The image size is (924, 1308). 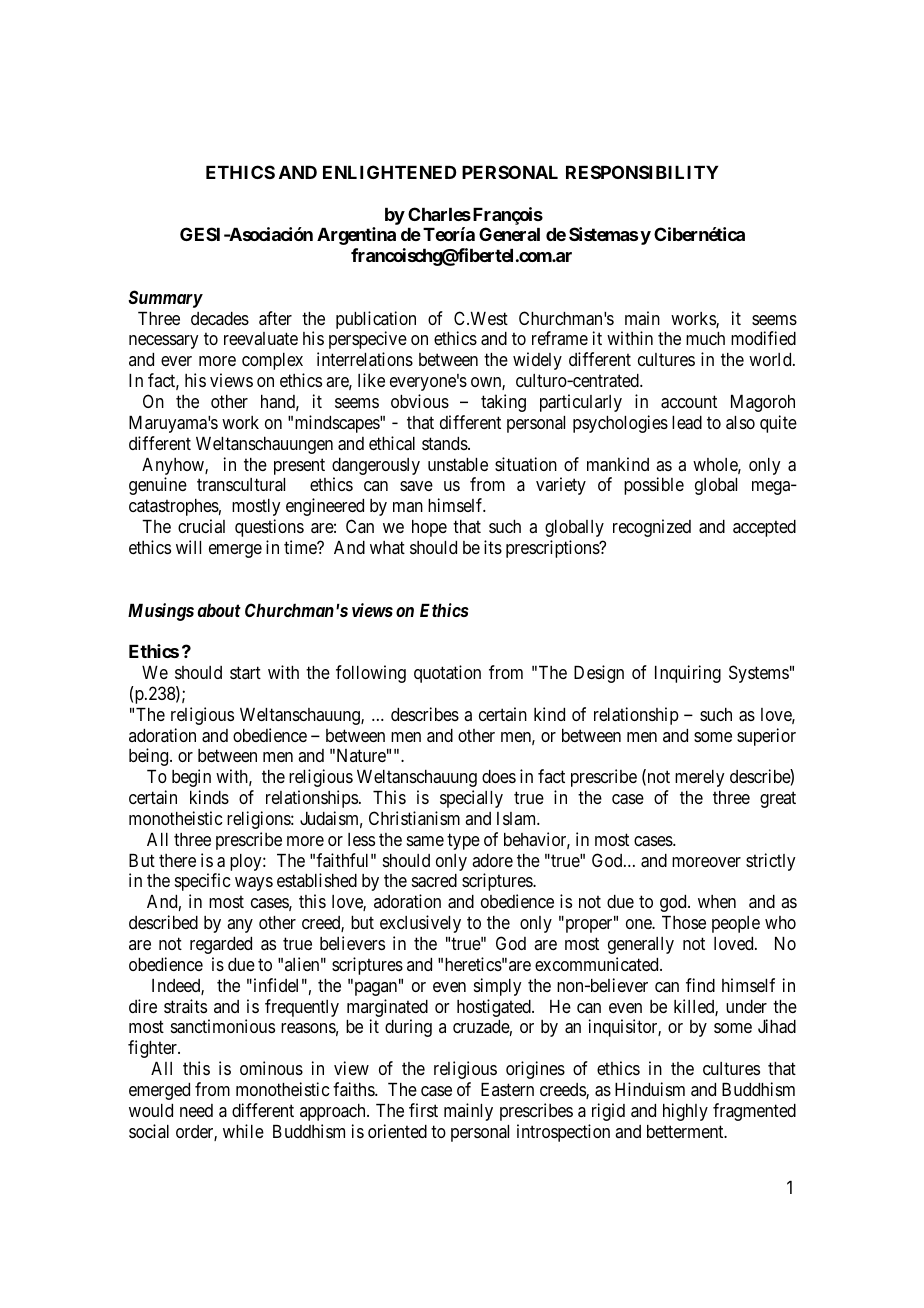 What do you see at coordinates (245, 673) in the screenshot?
I see `start` at bounding box center [245, 673].
